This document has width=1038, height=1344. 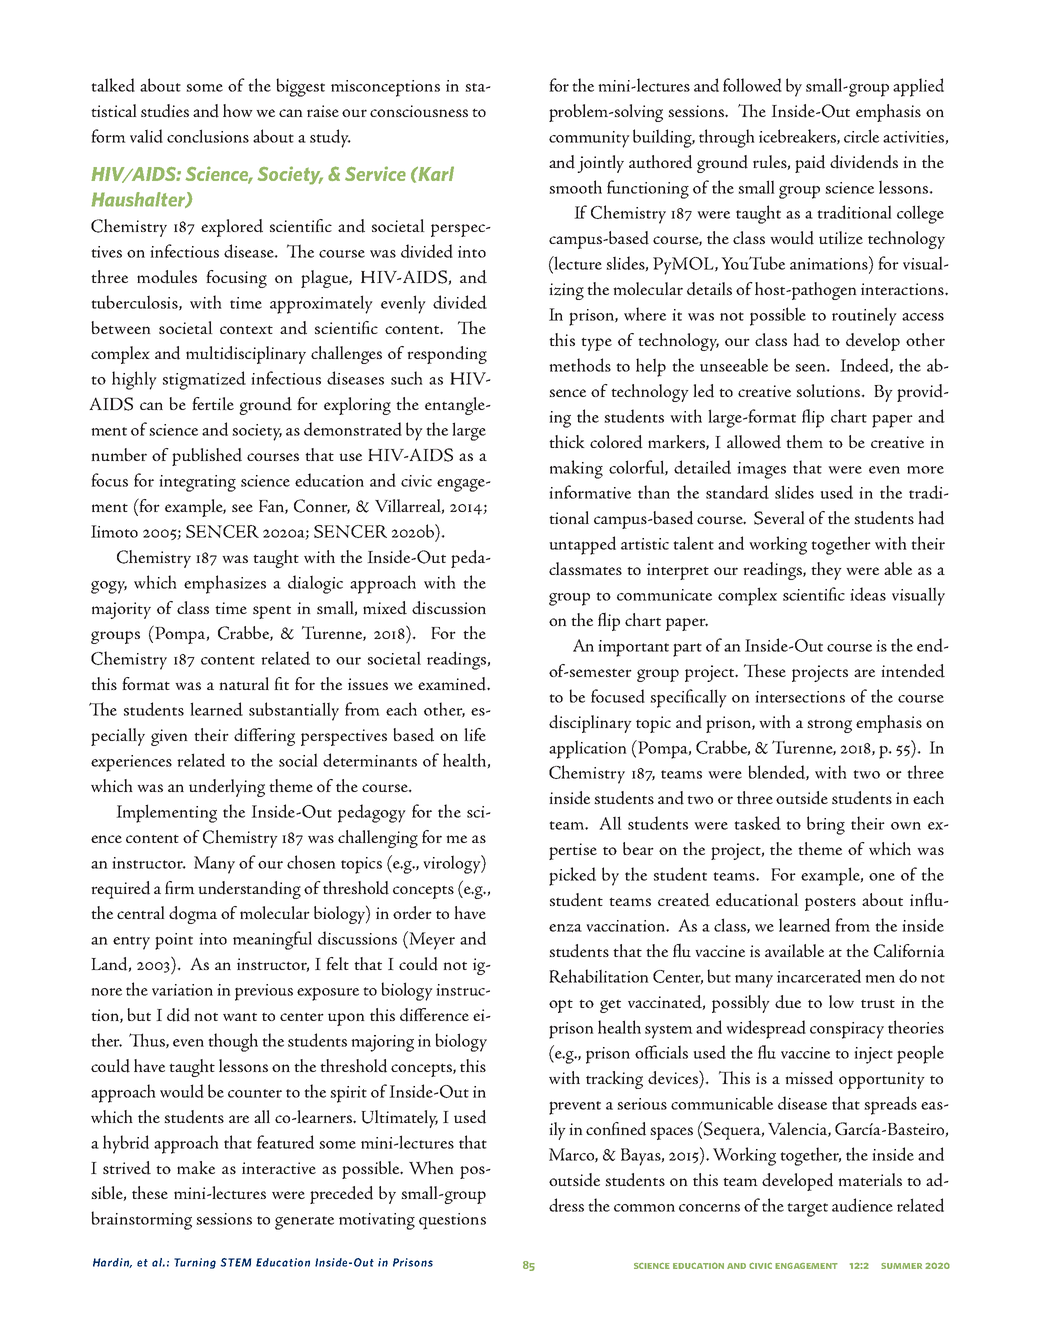 What do you see at coordinates (572, 876) in the document?
I see `picked` at bounding box center [572, 876].
